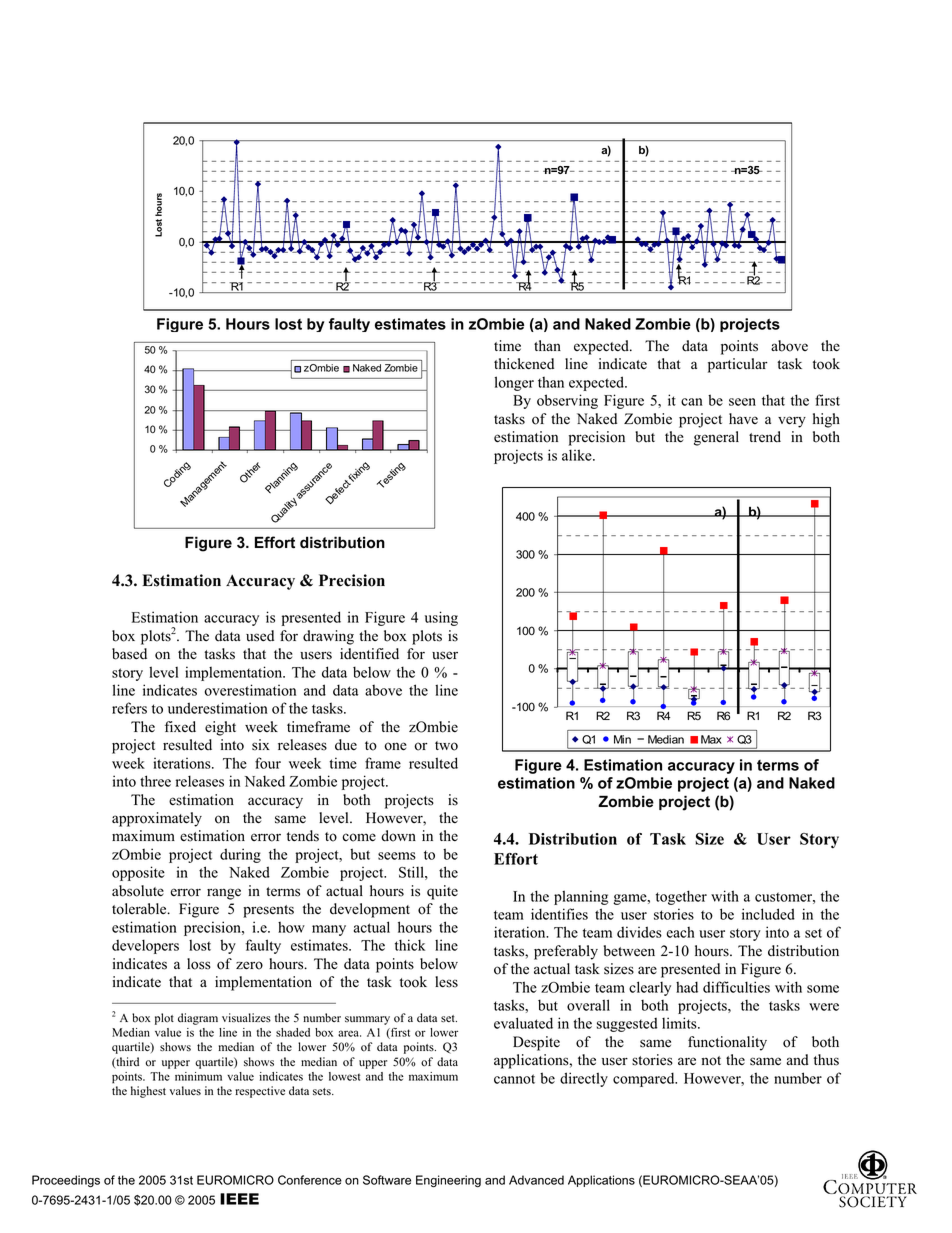  Describe the element at coordinates (514, 383) in the screenshot. I see `longer` at that location.
